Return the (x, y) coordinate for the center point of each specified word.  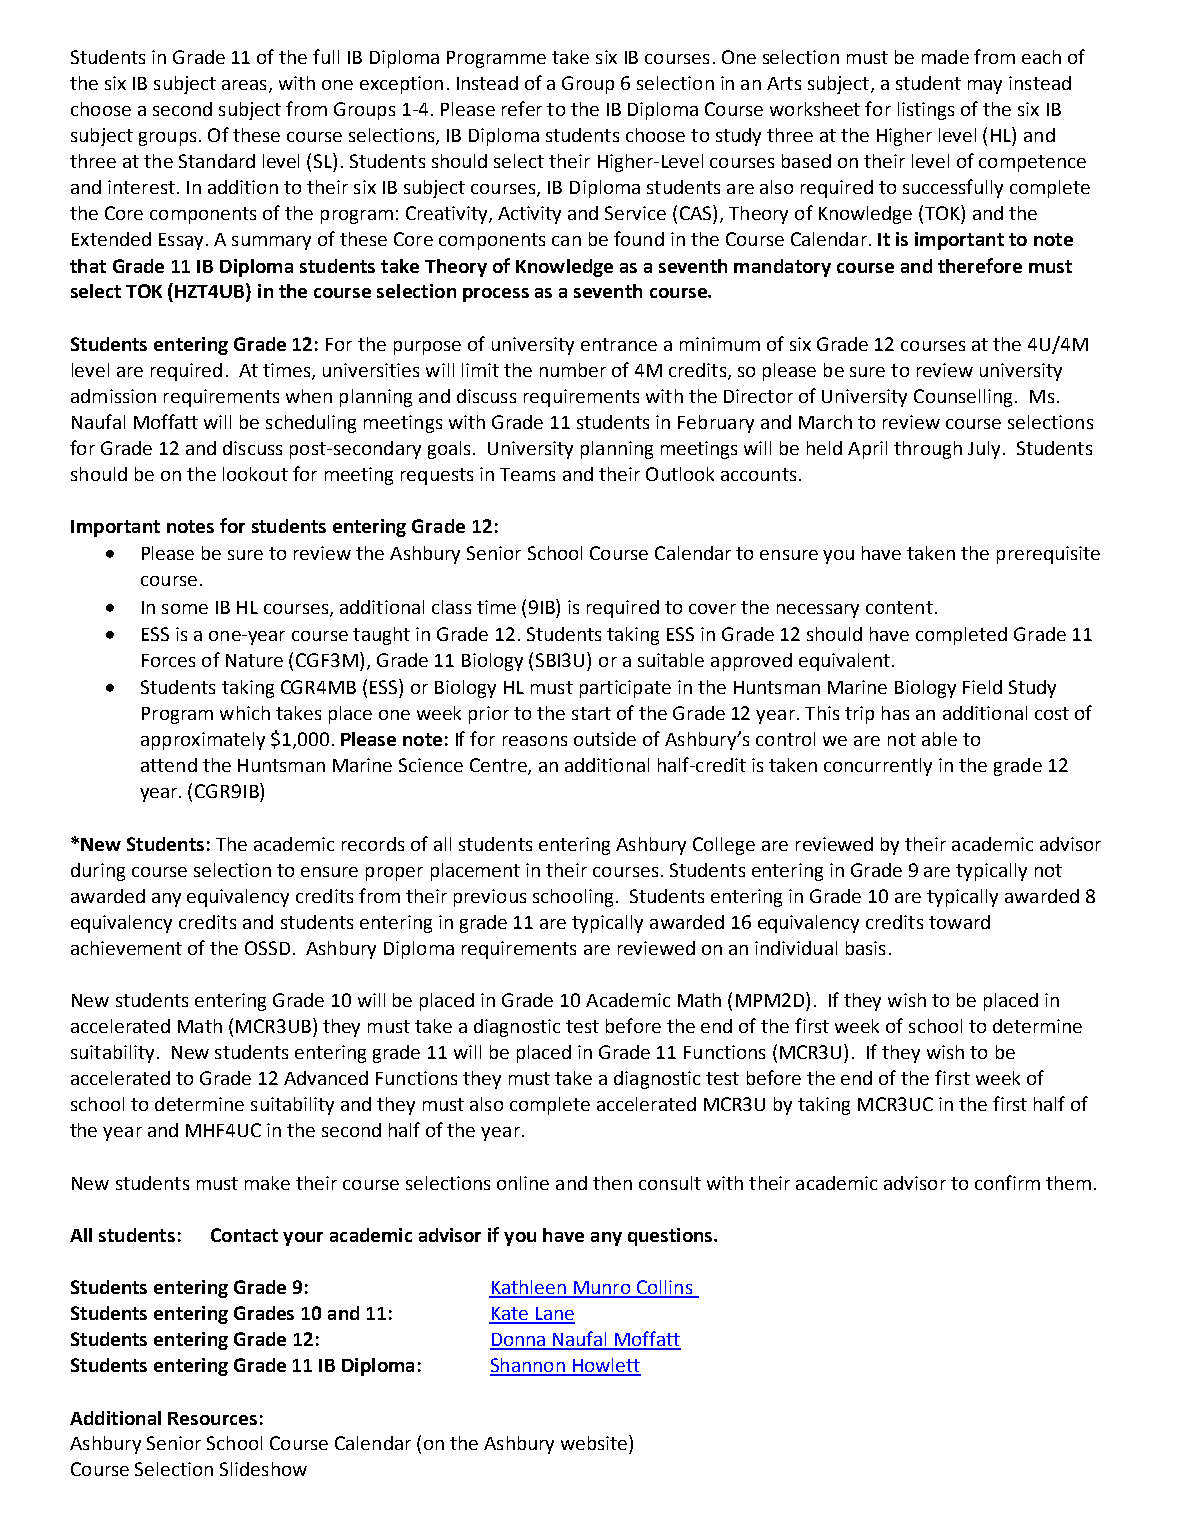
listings (926, 111)
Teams (527, 474)
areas (244, 85)
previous (490, 898)
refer (522, 108)
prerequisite (1048, 555)
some (185, 609)
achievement (126, 948)
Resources (212, 1418)
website (595, 1442)
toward (959, 922)
